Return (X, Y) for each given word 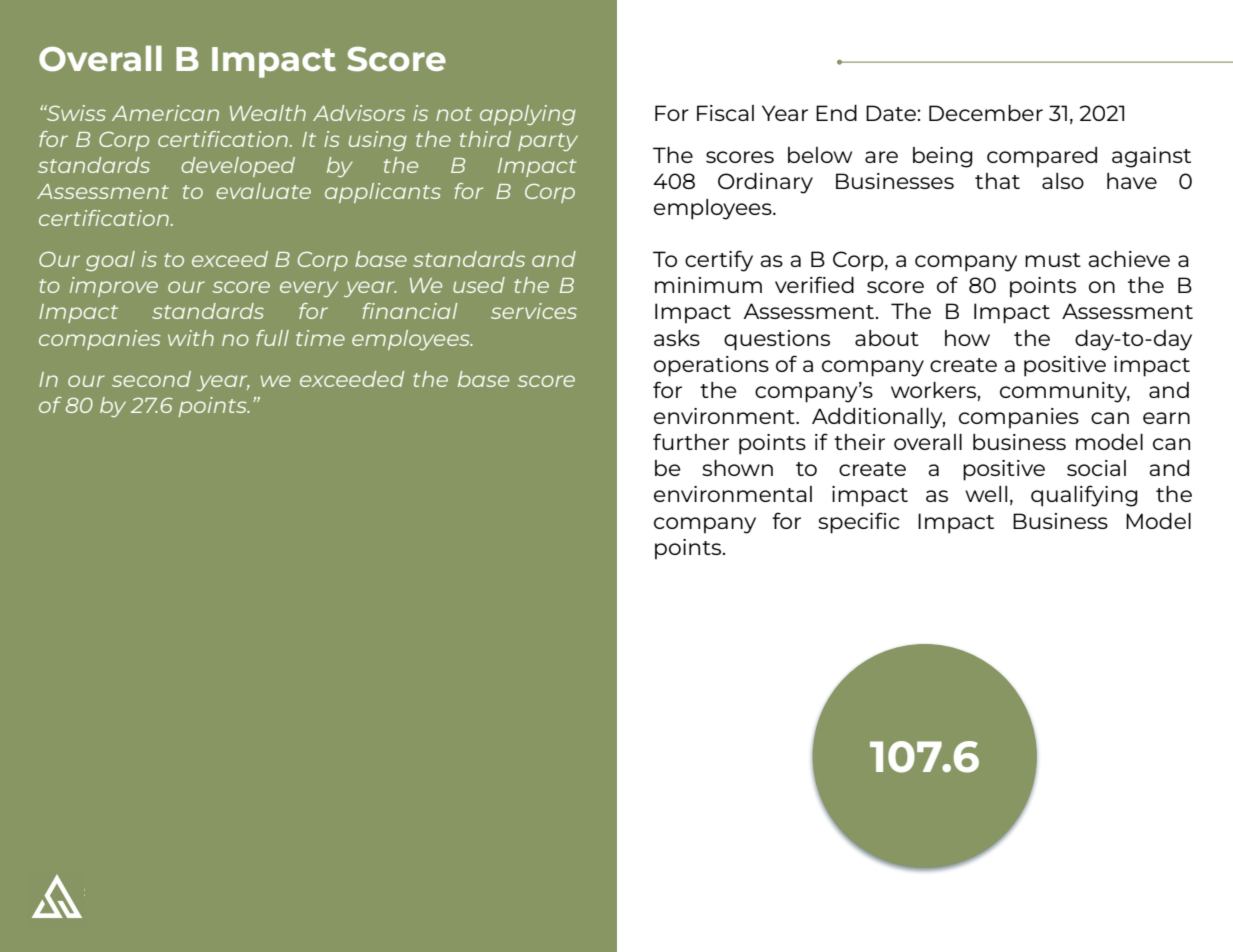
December (986, 113)
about (887, 338)
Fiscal (725, 113)
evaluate (263, 191)
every (309, 289)
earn (1166, 418)
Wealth (268, 113)
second (151, 379)
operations (711, 366)
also (1063, 181)
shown (737, 468)
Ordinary (765, 183)
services (534, 311)
